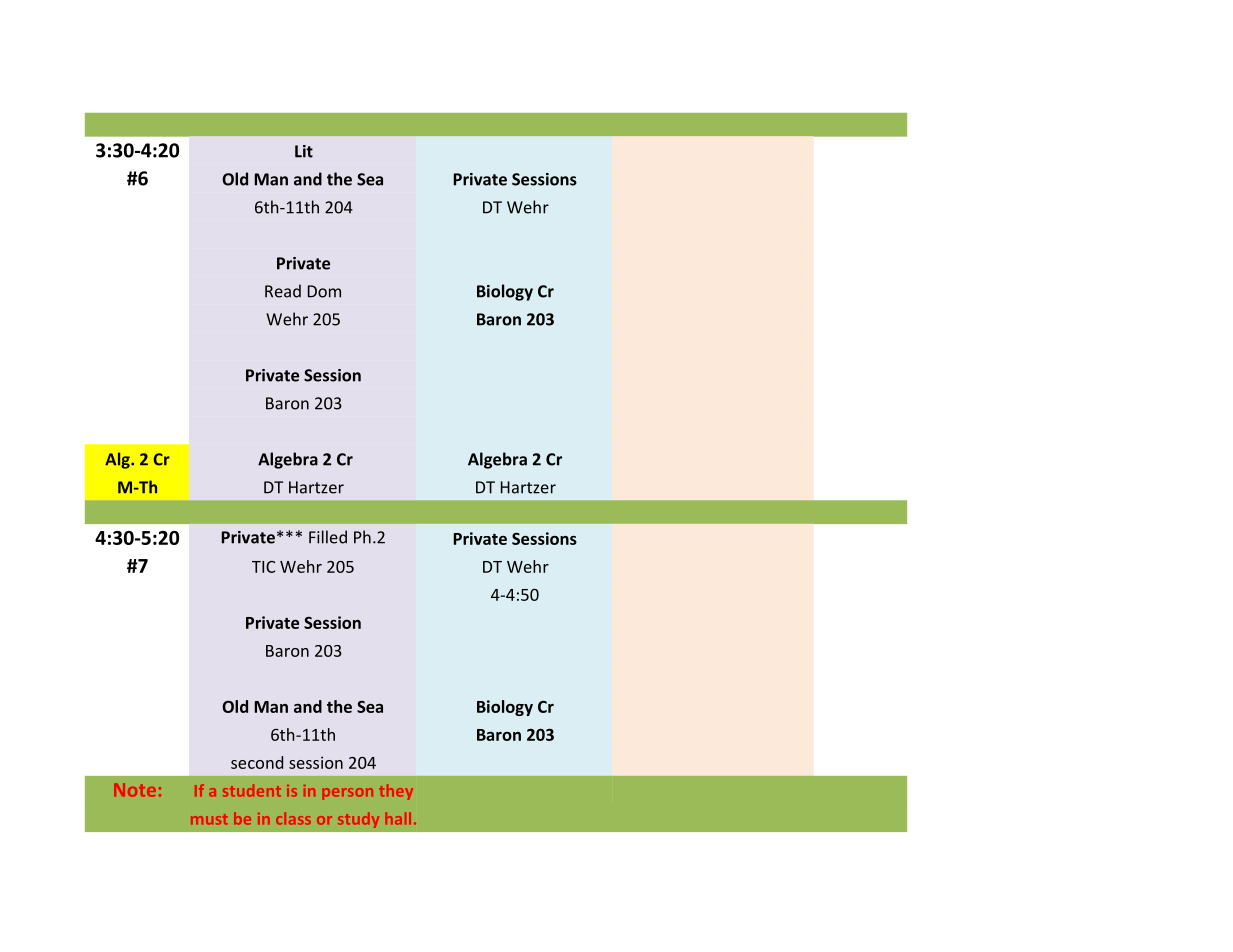 Image resolution: width=1233 pixels, height=952 pixels. What do you see at coordinates (304, 151) in the screenshot?
I see `Lit` at bounding box center [304, 151].
